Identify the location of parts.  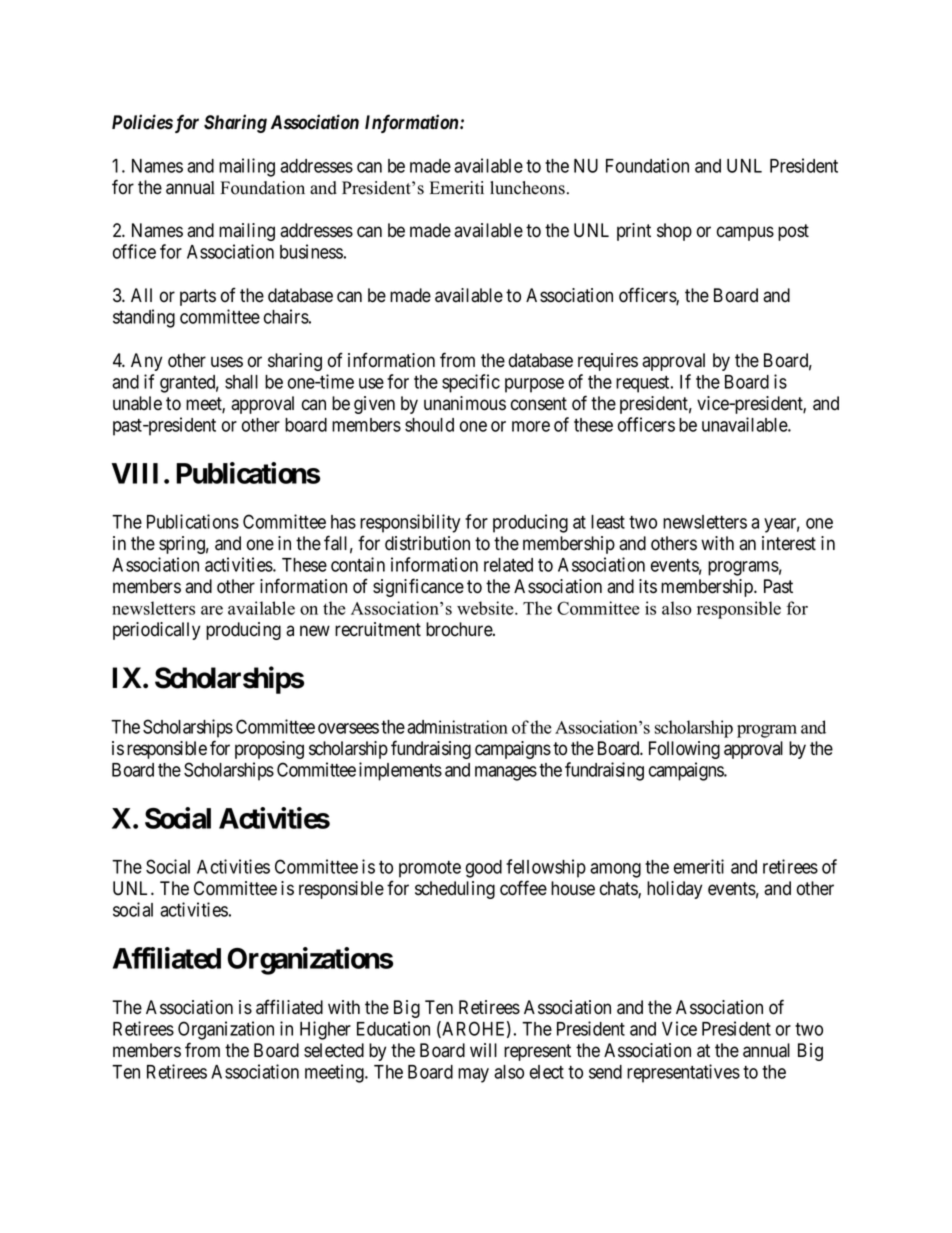
(198, 297).
